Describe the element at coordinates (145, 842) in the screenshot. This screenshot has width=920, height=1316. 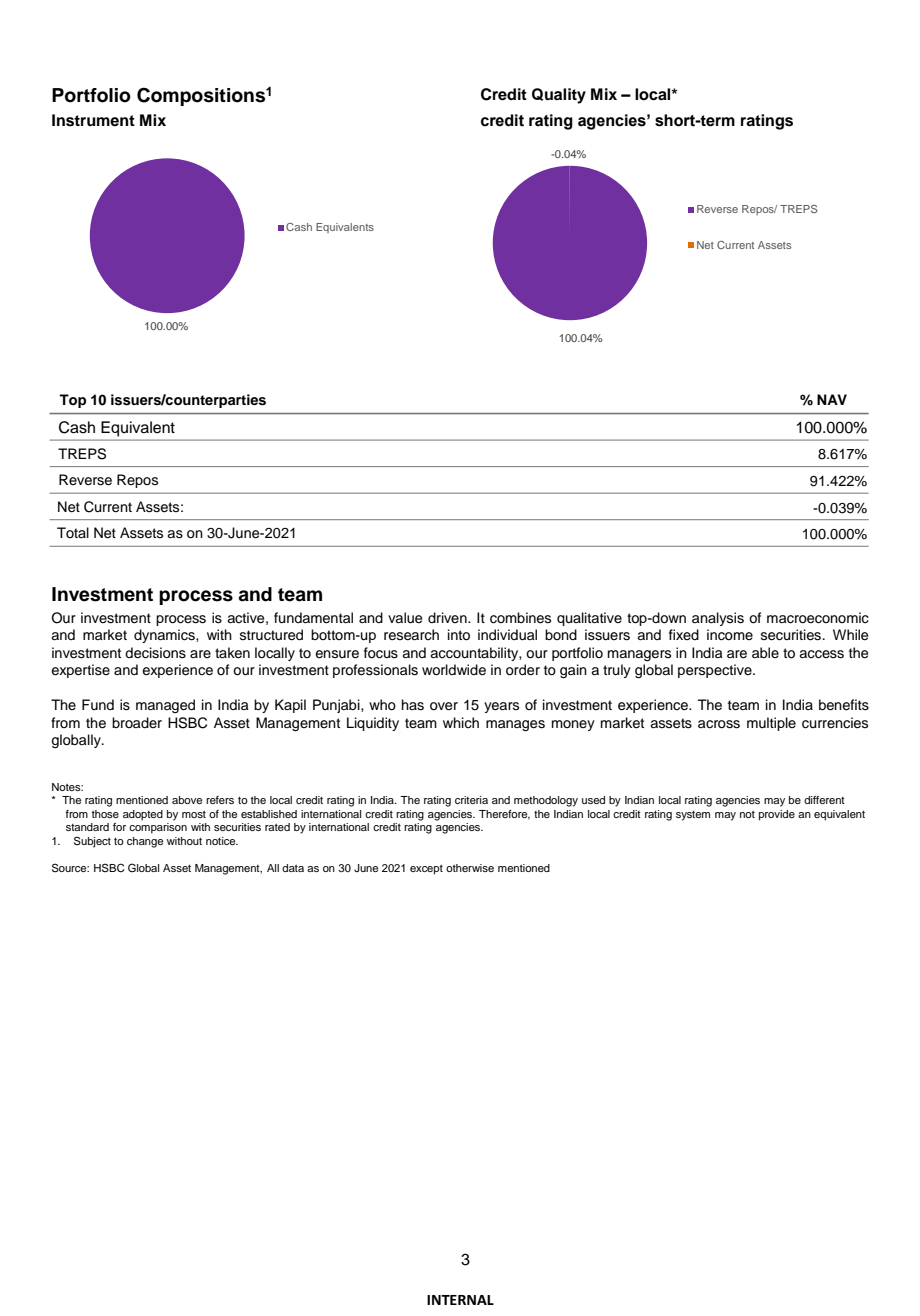
I see `change` at that location.
